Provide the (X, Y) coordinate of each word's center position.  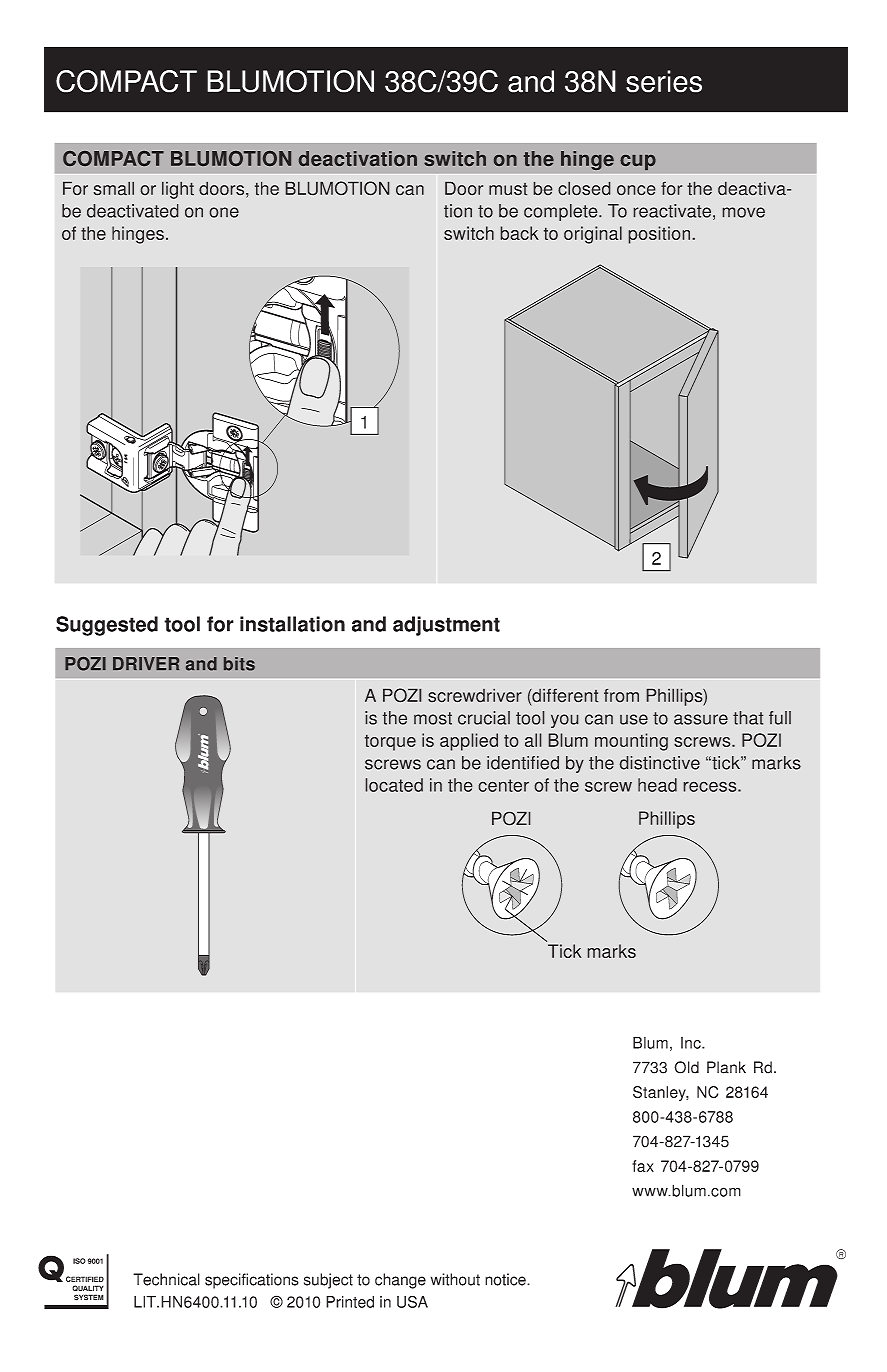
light (178, 190)
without (455, 1279)
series (664, 81)
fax (643, 1166)
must (508, 189)
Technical (166, 1279)
